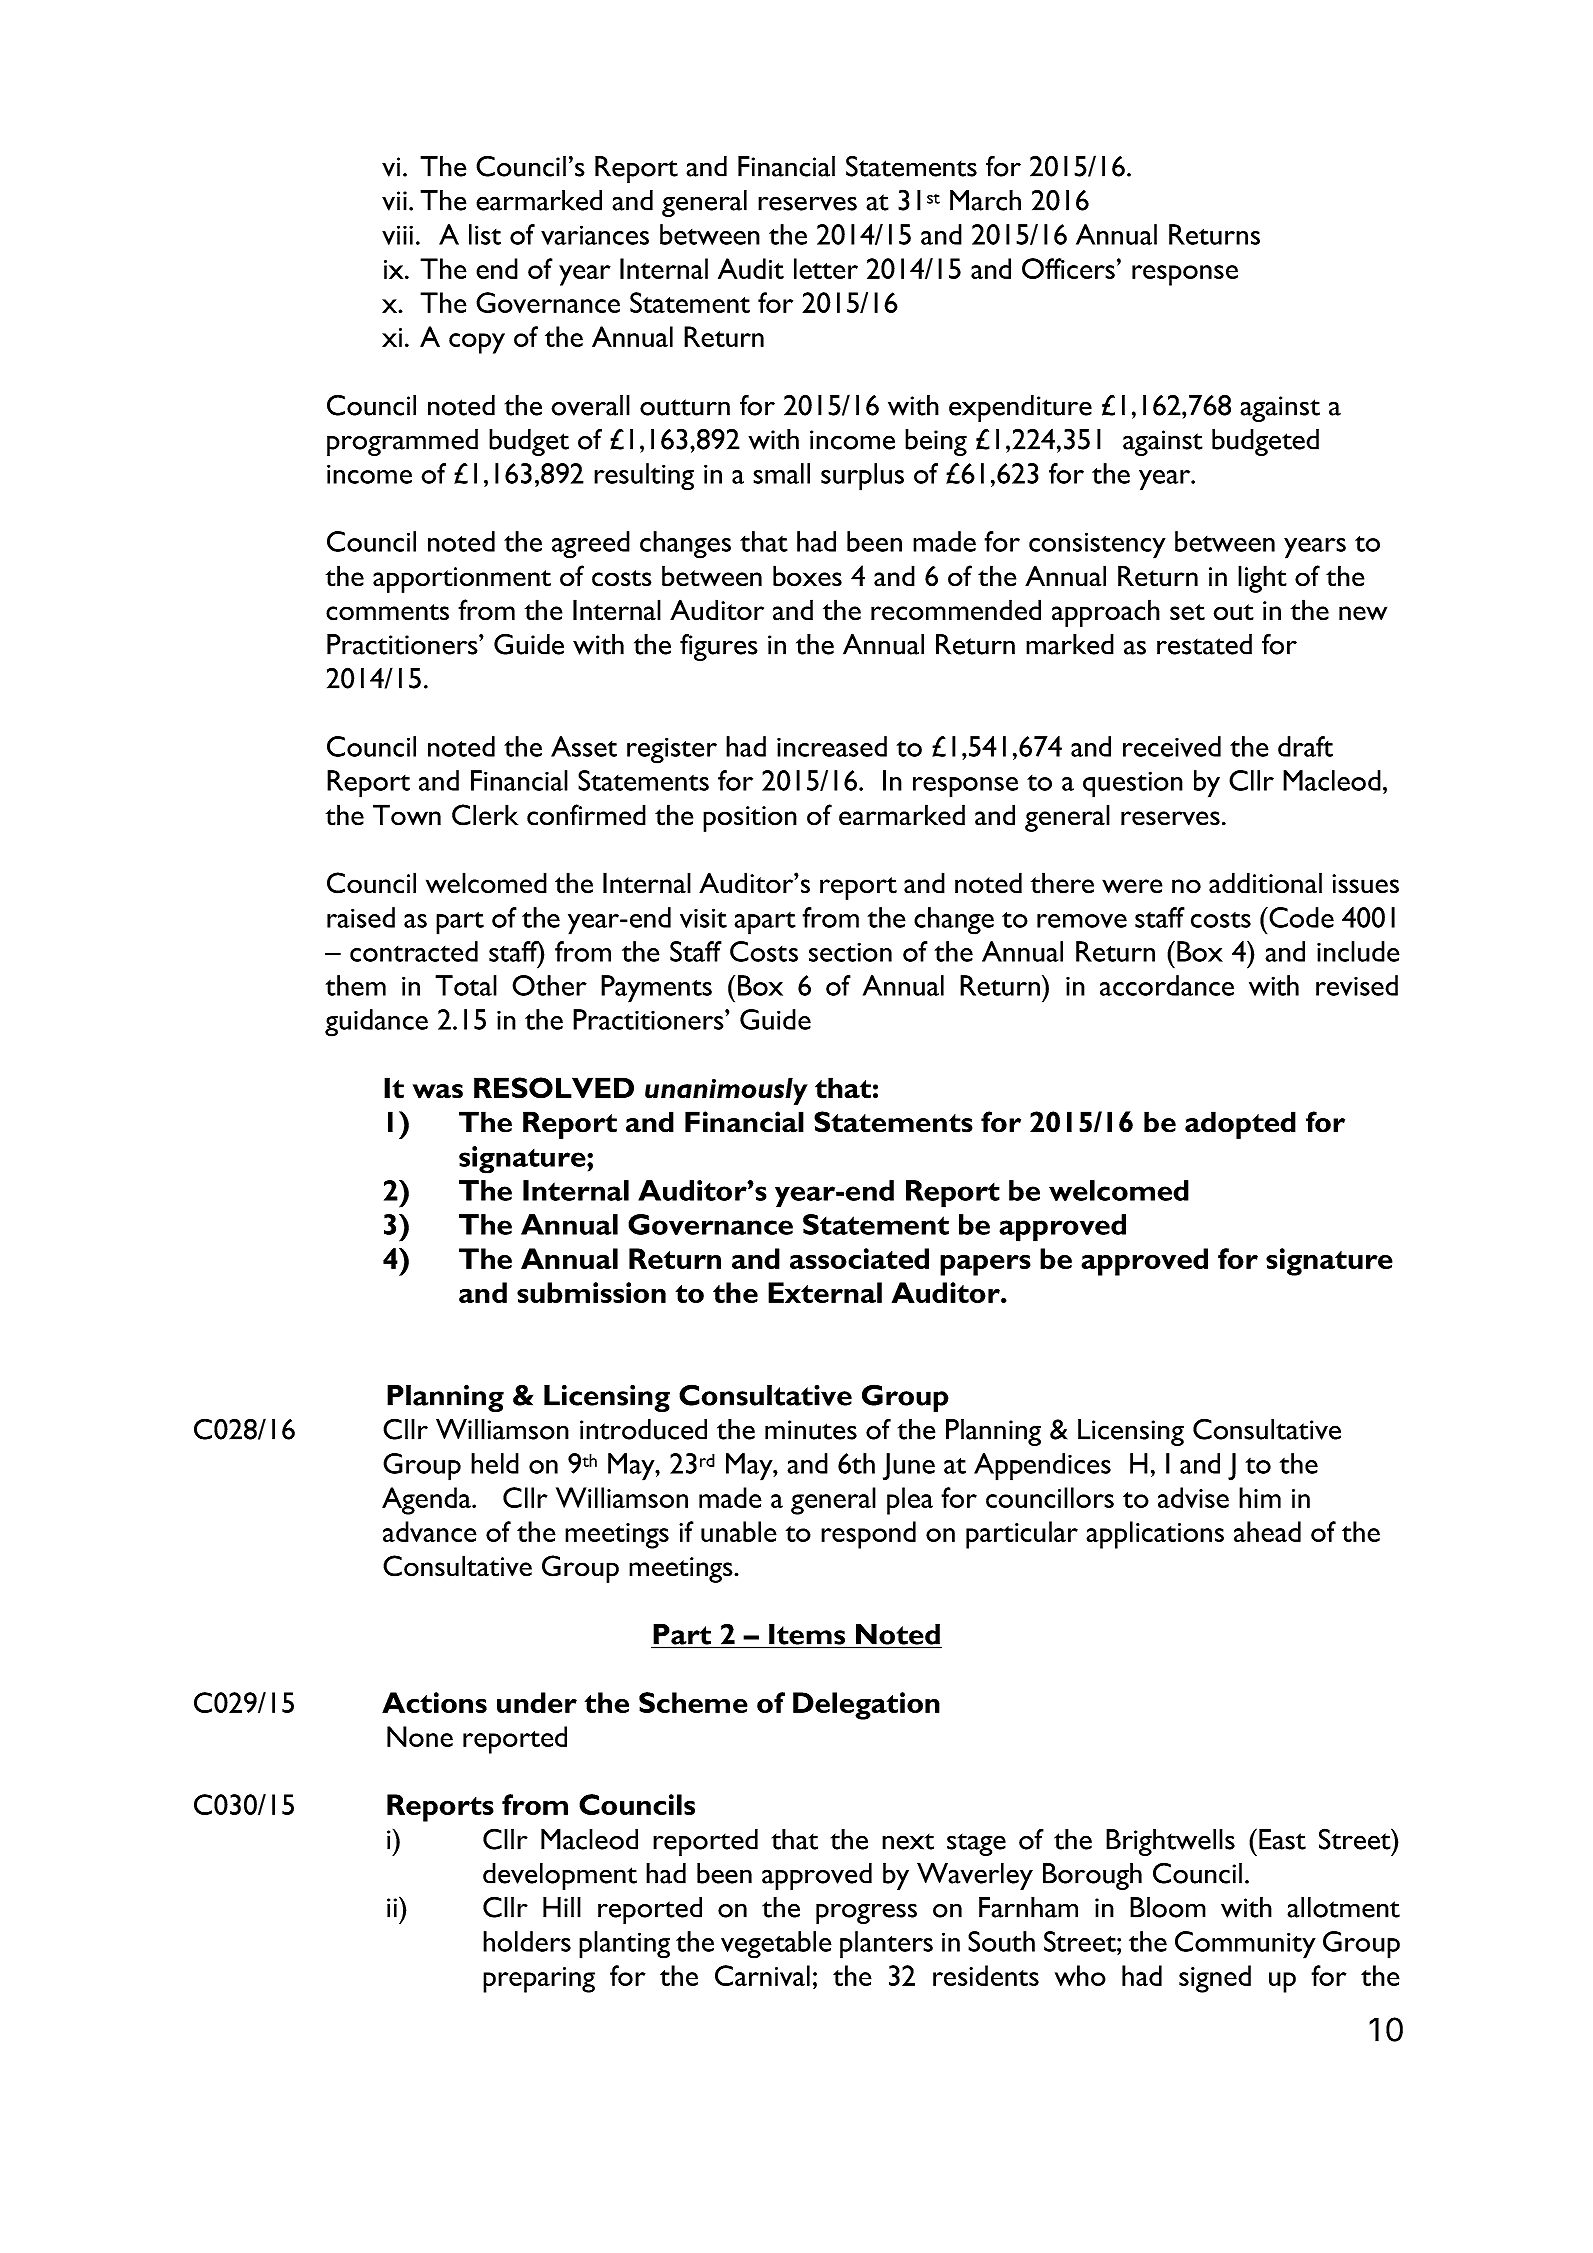 This screenshot has width=1593, height=2253. I want to click on was, so click(438, 1091).
